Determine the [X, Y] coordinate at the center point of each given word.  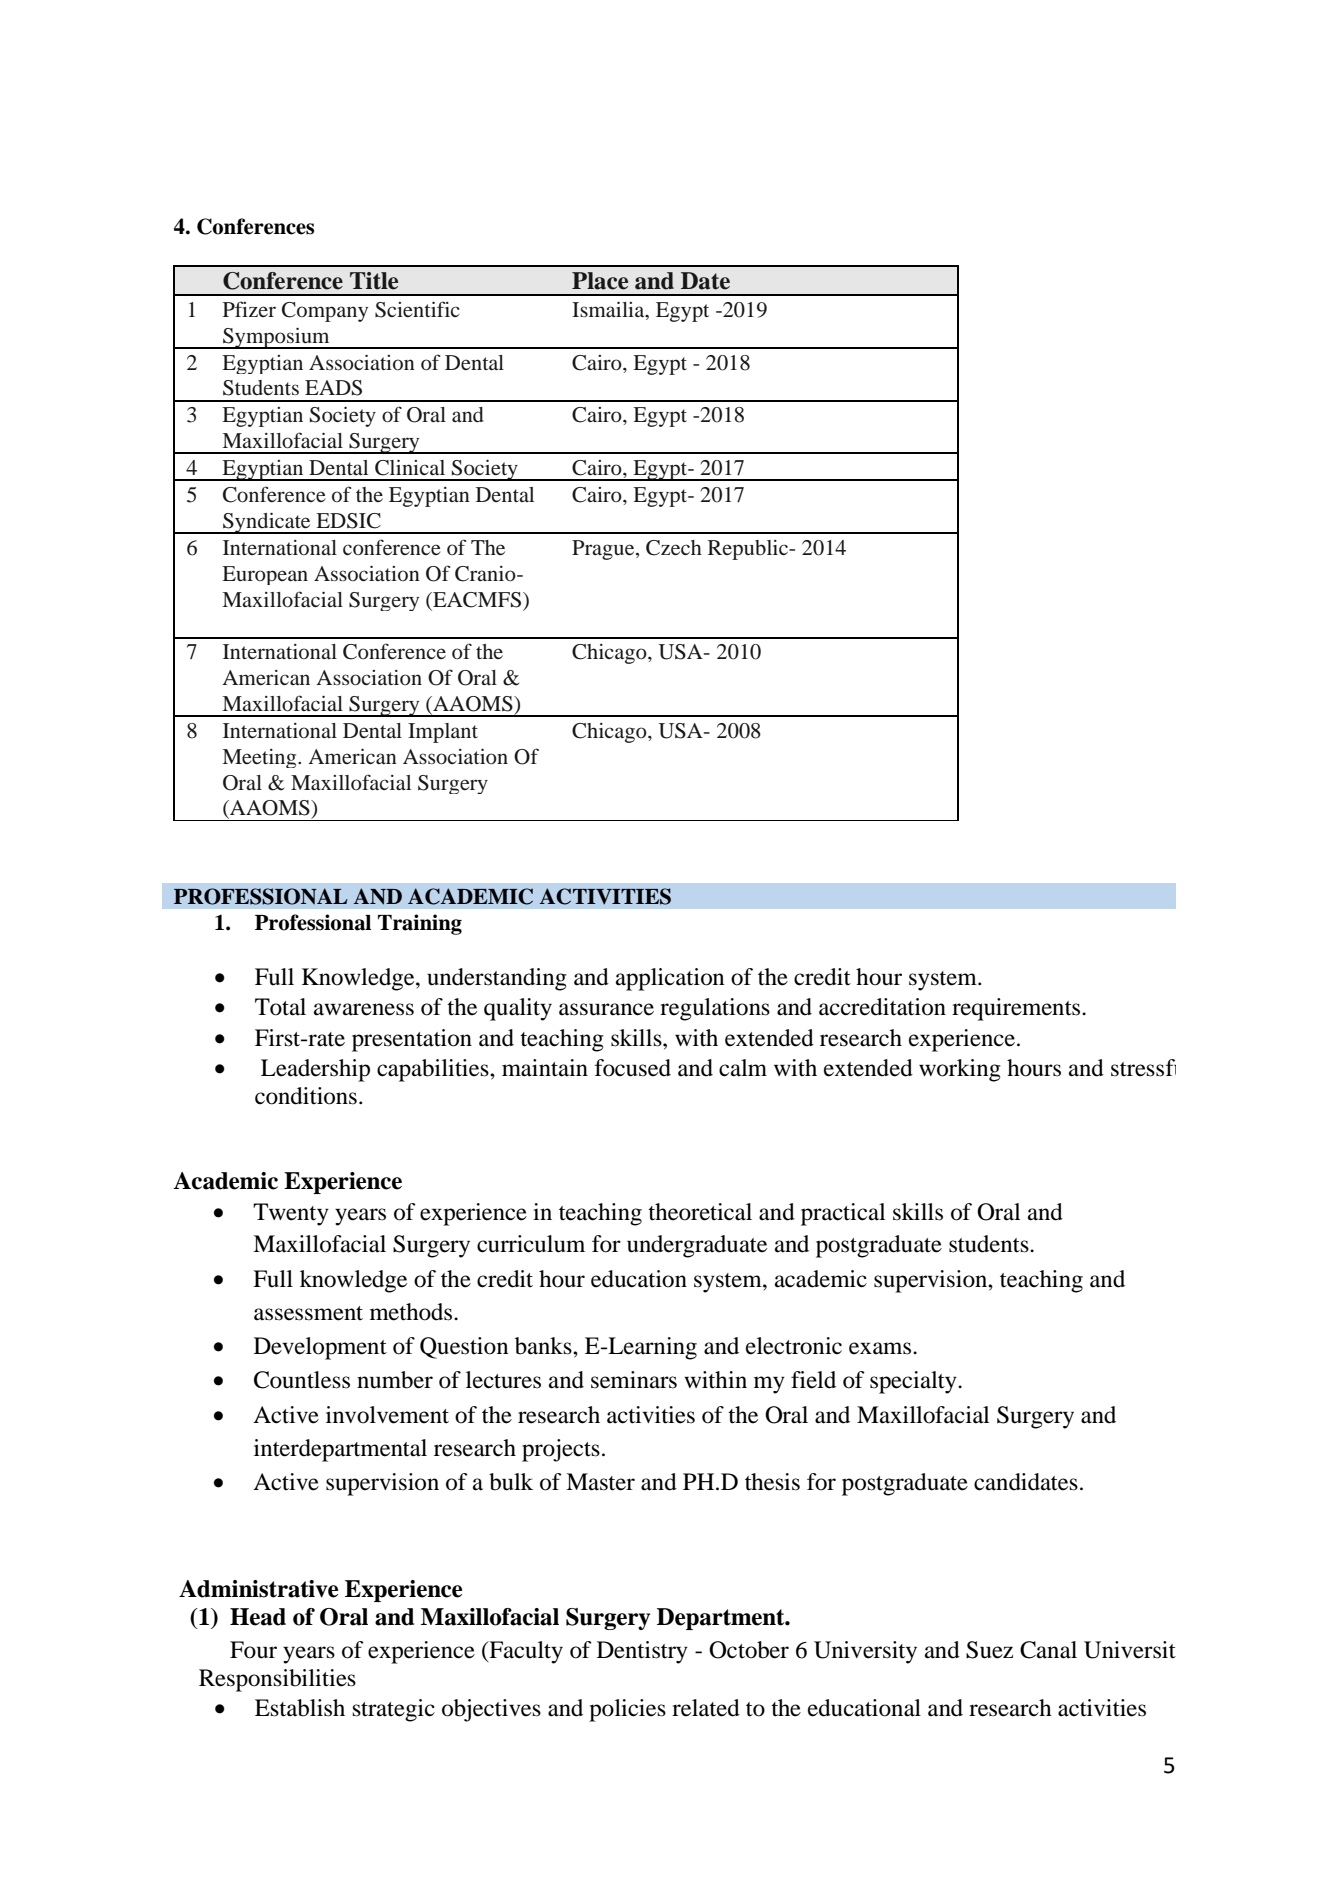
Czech [674, 548]
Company [325, 312]
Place [600, 281]
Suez [989, 1650]
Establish [300, 1708]
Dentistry [642, 1652]
